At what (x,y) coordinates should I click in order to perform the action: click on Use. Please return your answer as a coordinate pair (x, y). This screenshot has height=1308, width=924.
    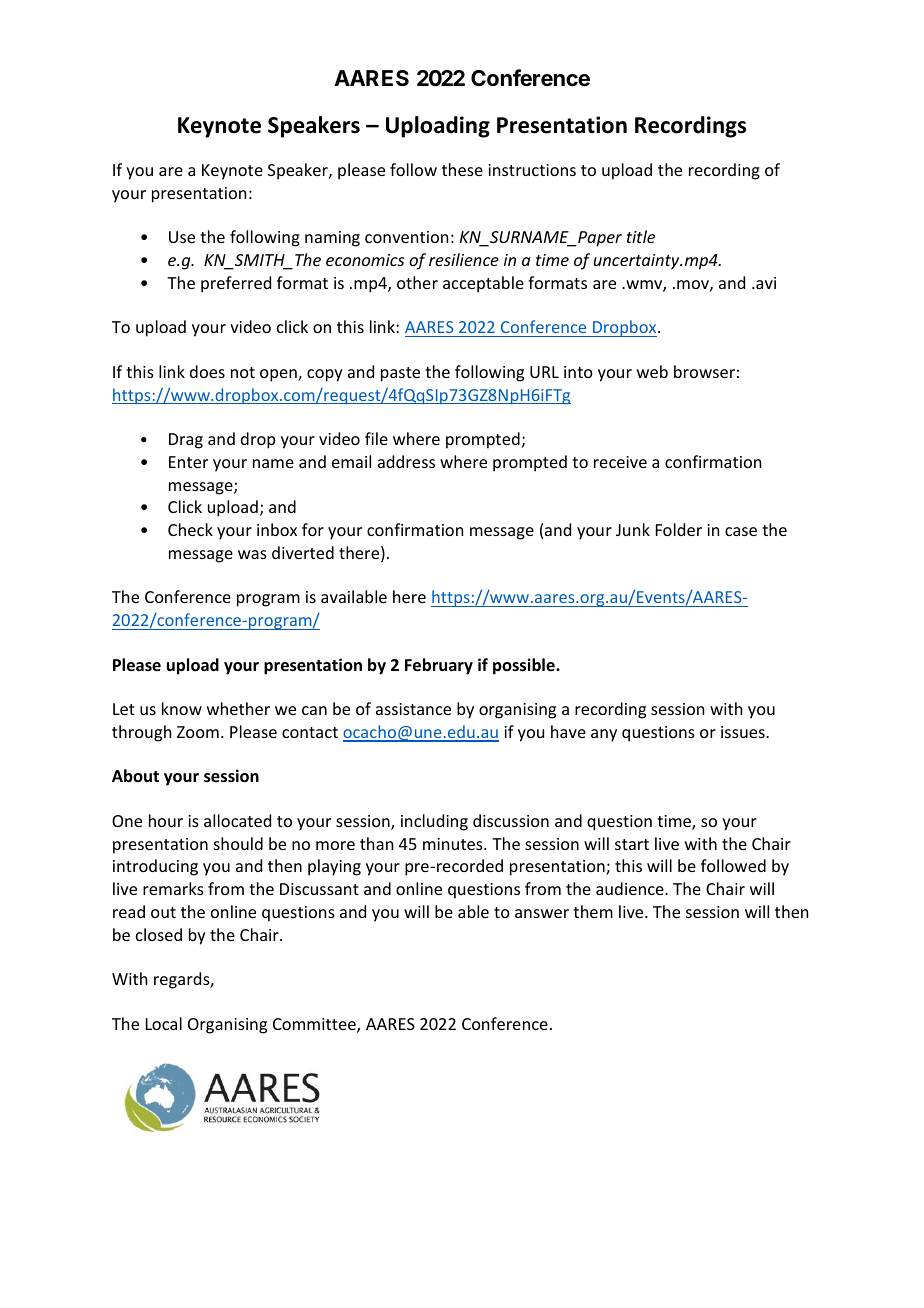
    Looking at the image, I should click on (182, 237).
